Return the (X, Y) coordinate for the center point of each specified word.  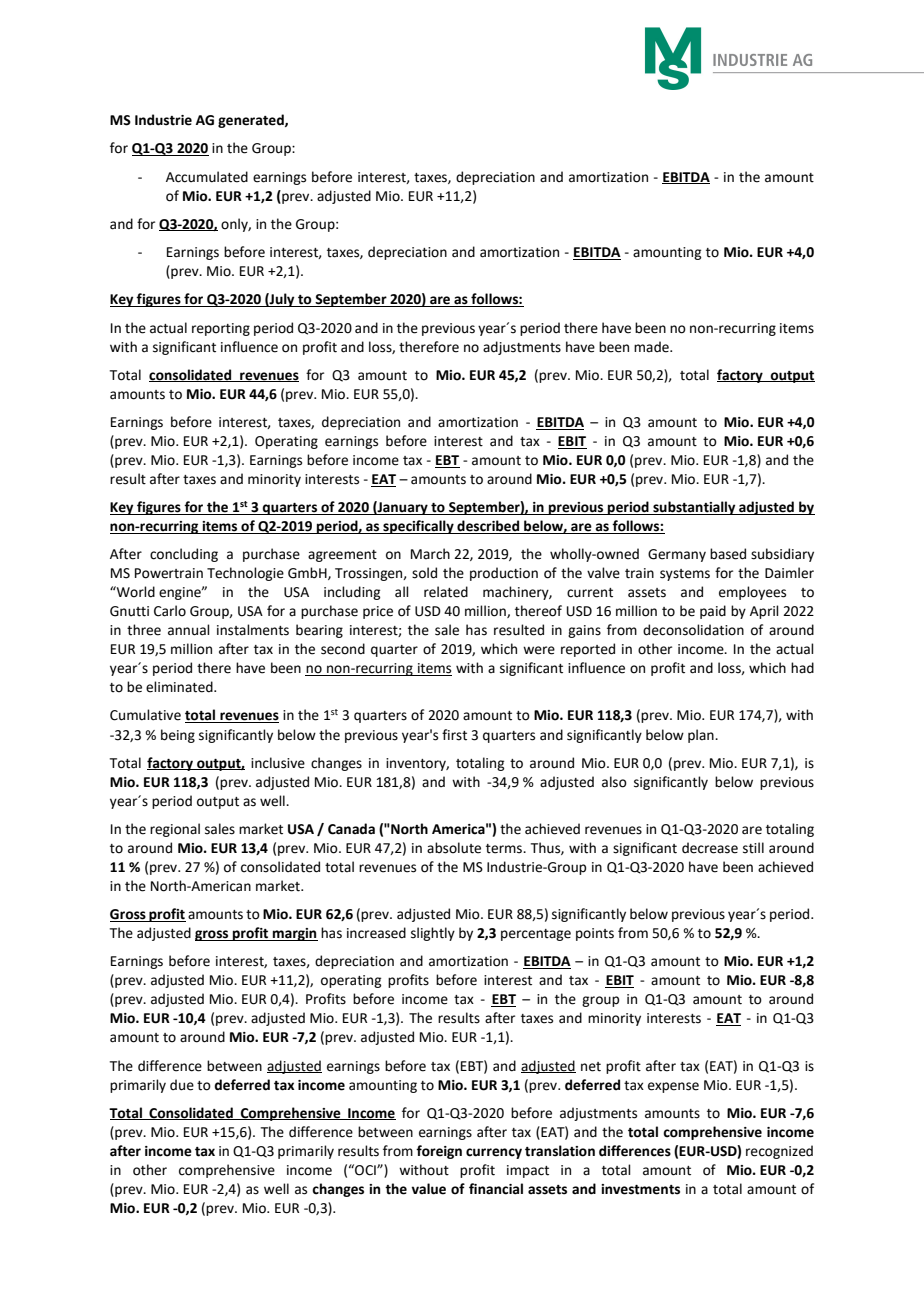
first (454, 735)
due (182, 1085)
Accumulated (207, 177)
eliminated (180, 687)
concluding (184, 555)
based (728, 554)
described (488, 527)
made (652, 347)
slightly (433, 934)
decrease (710, 848)
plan (702, 736)
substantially (694, 508)
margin (294, 934)
